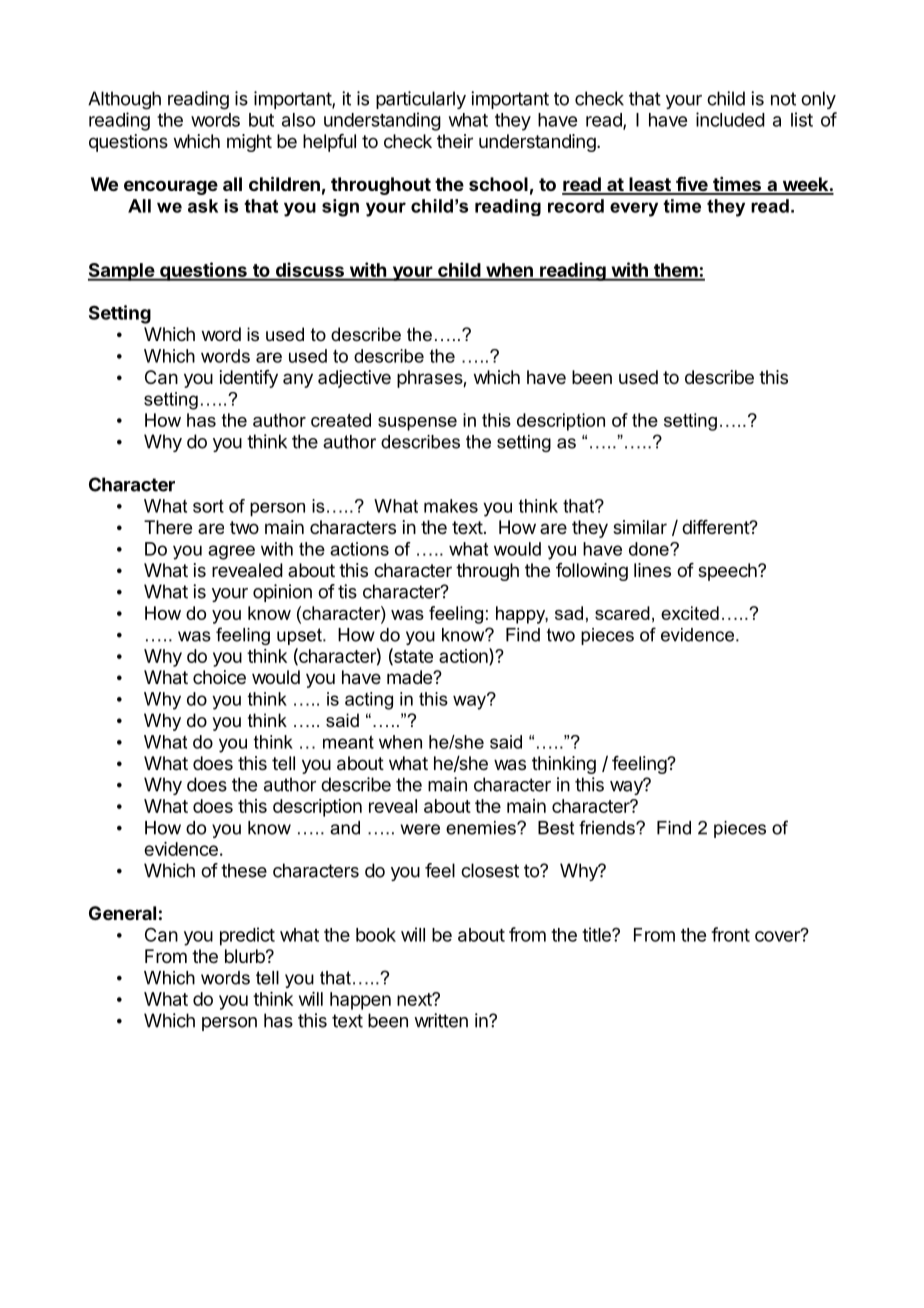 This screenshot has height=1308, width=924. Describe the element at coordinates (247, 936) in the screenshot. I see `predict` at that location.
